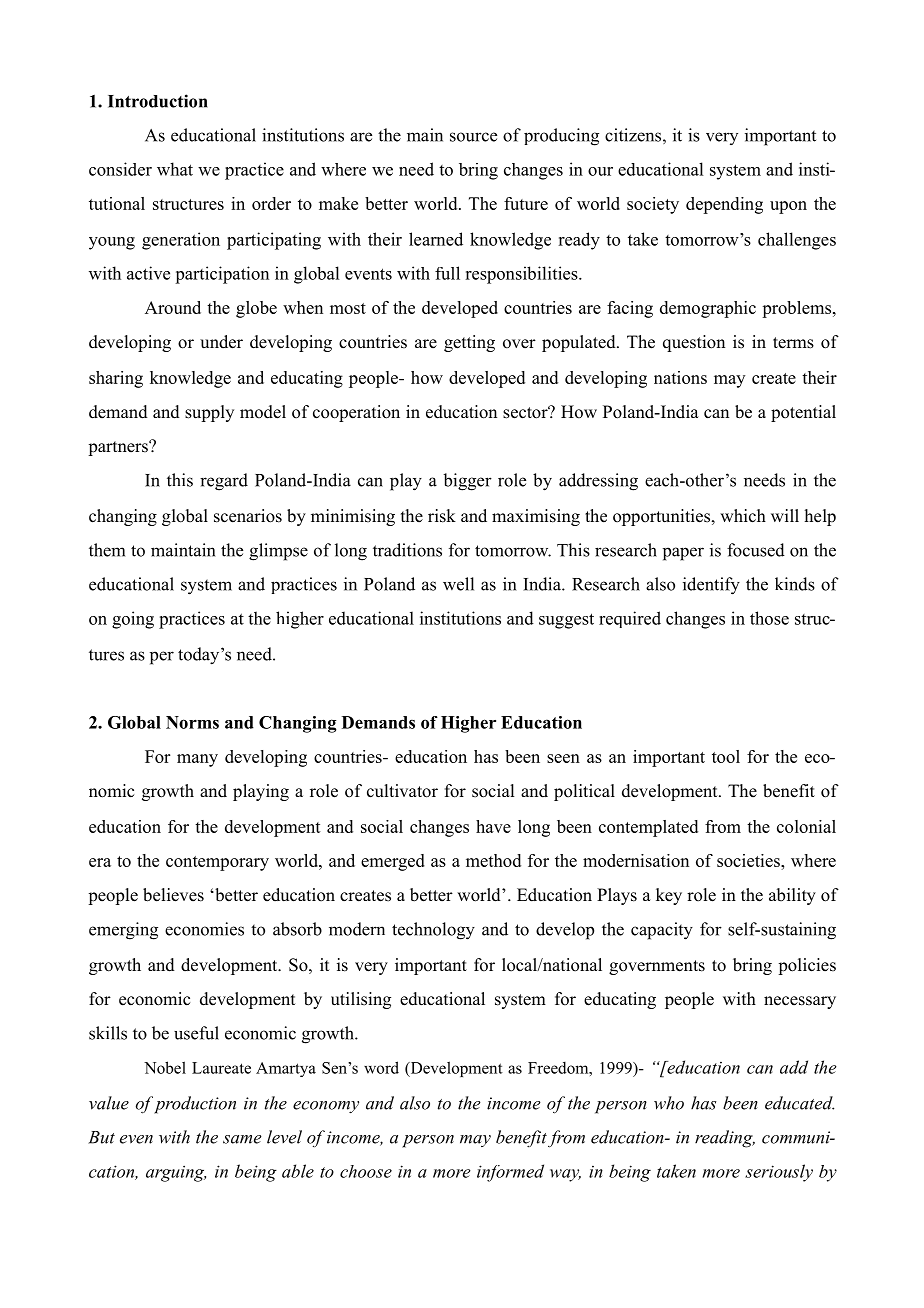 This screenshot has width=924, height=1308. Describe the element at coordinates (724, 205) in the screenshot. I see `depending` at that location.
